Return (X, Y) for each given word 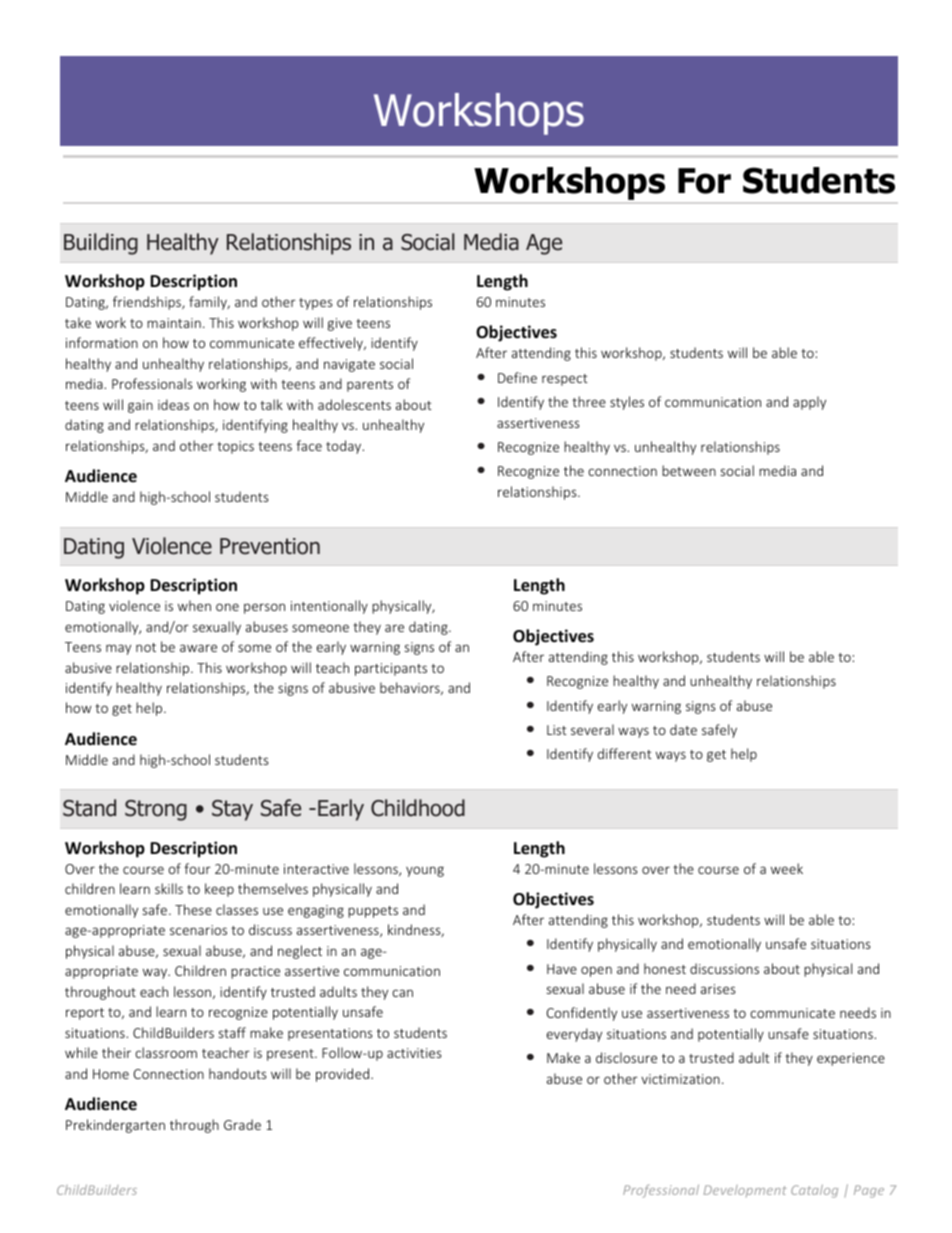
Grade (242, 1124)
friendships (148, 303)
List (557, 730)
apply (809, 403)
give (340, 324)
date (683, 729)
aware (198, 648)
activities (414, 1053)
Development (745, 1191)
